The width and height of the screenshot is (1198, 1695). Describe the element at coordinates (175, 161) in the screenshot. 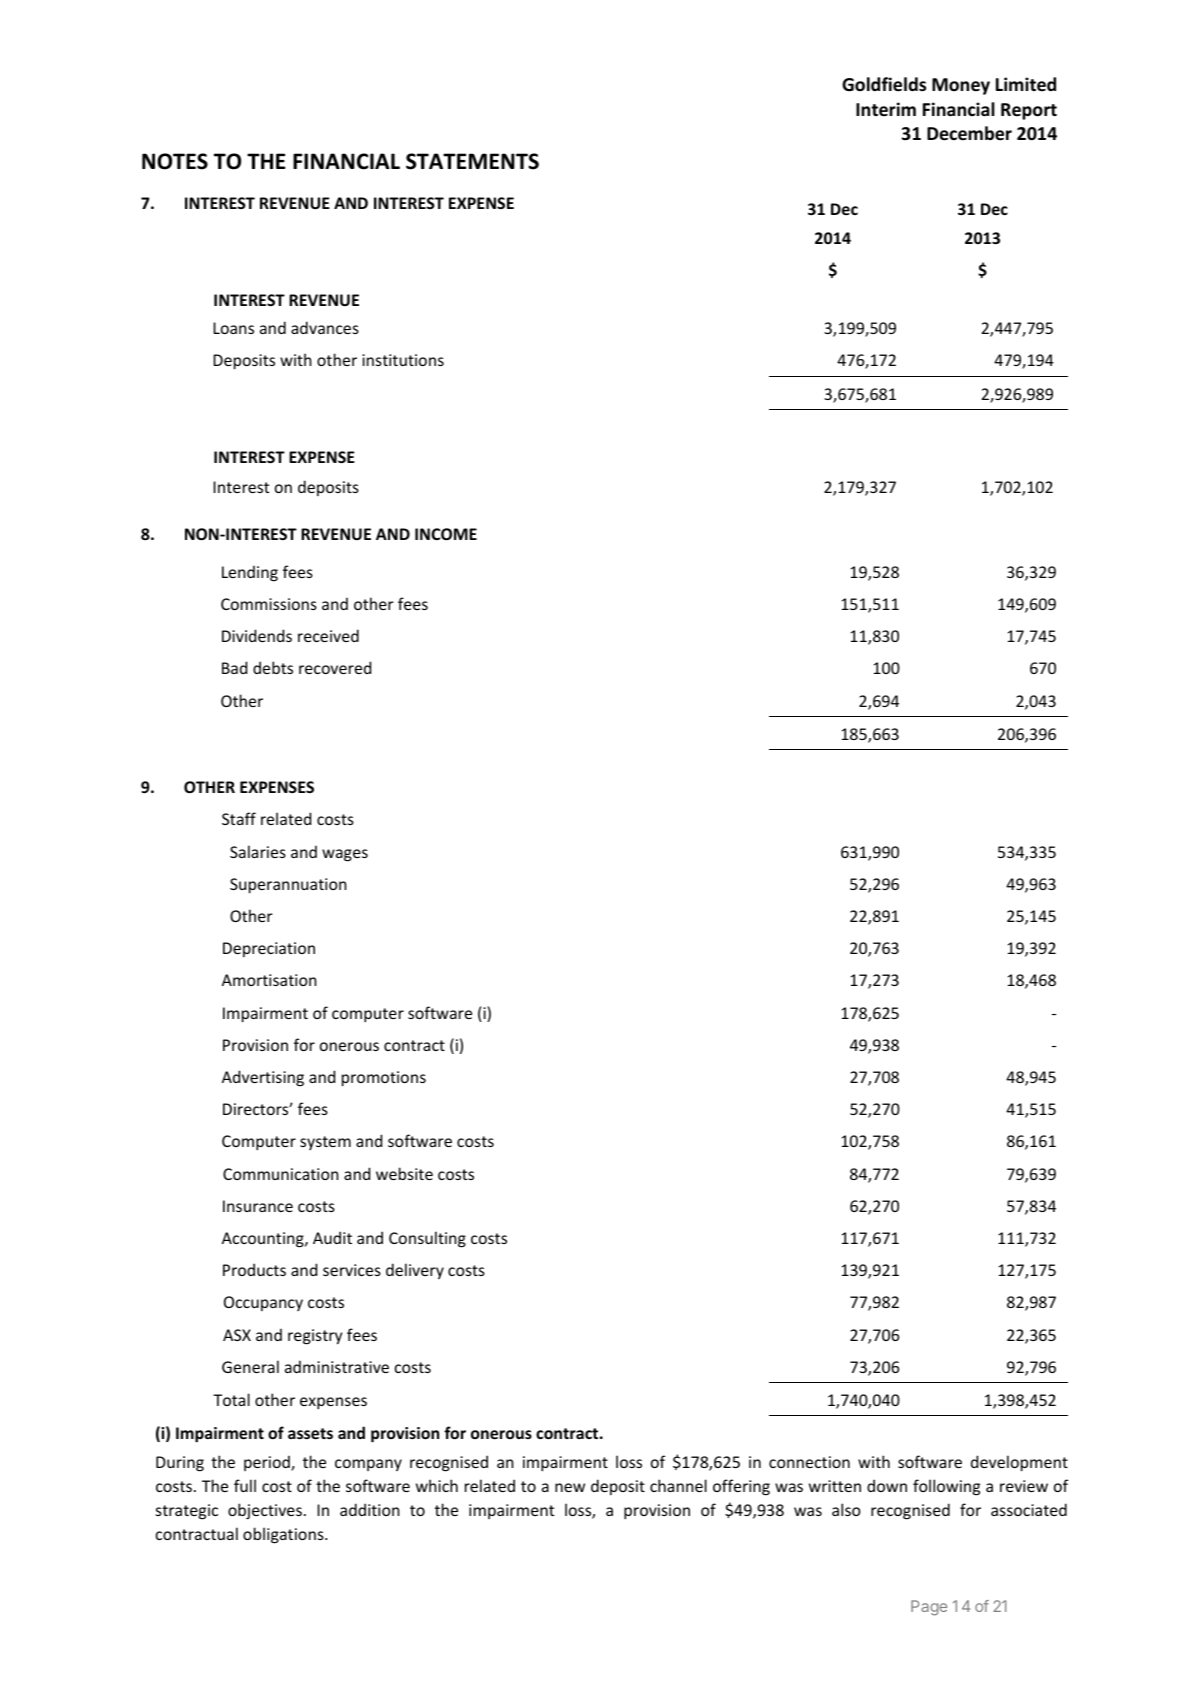

I see `NOTES` at that location.
